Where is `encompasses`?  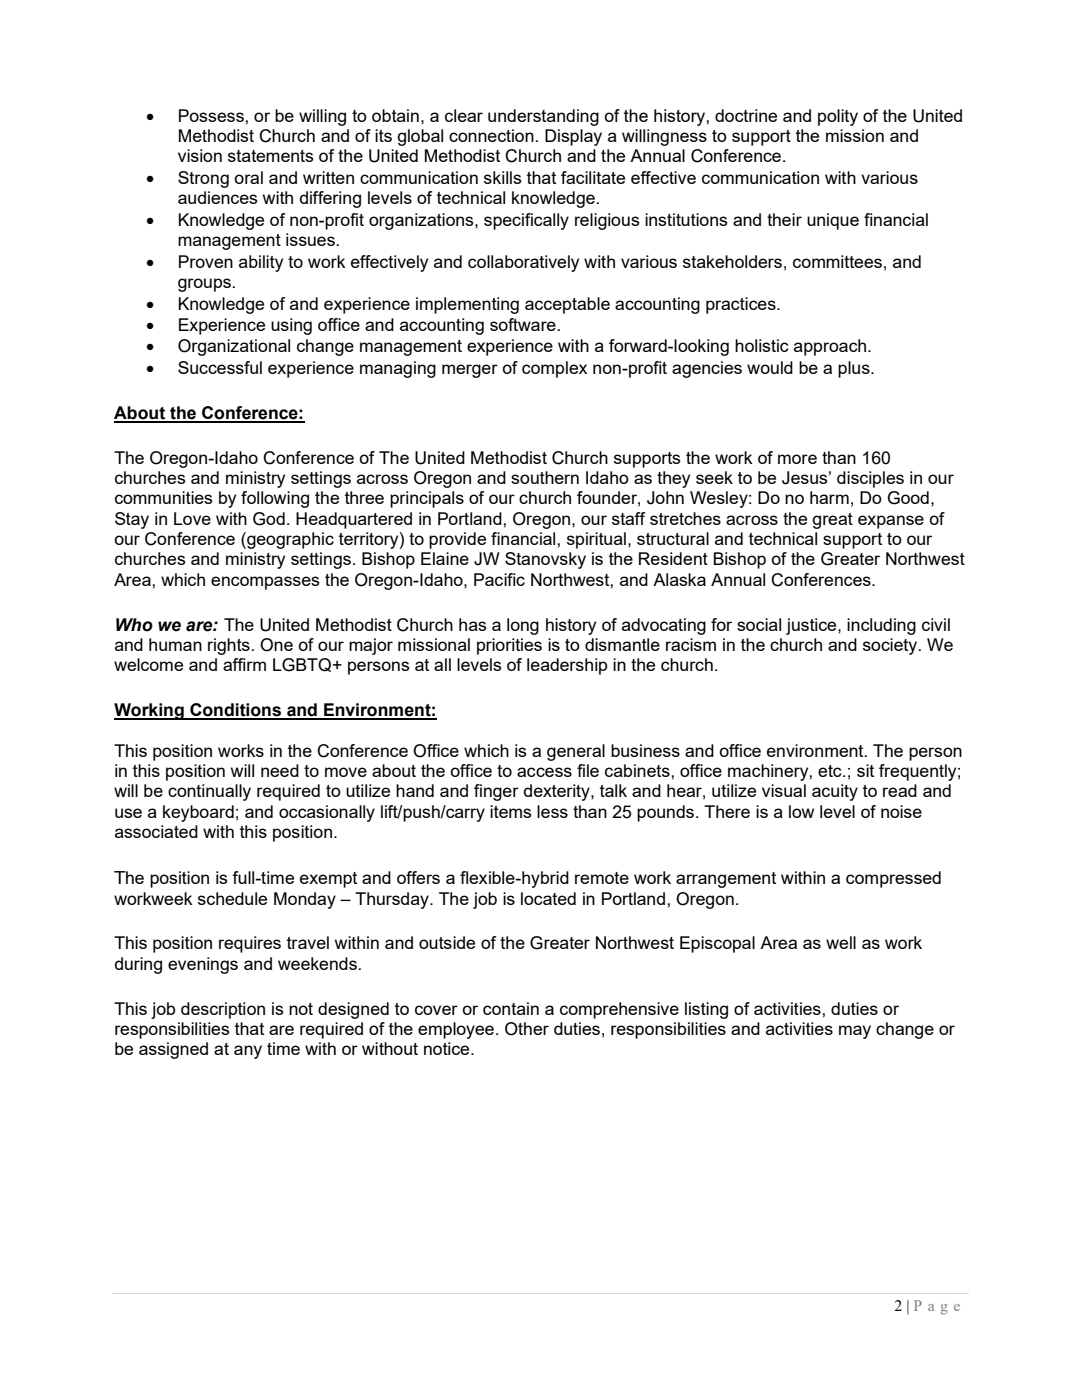
encompasses is located at coordinates (265, 583).
